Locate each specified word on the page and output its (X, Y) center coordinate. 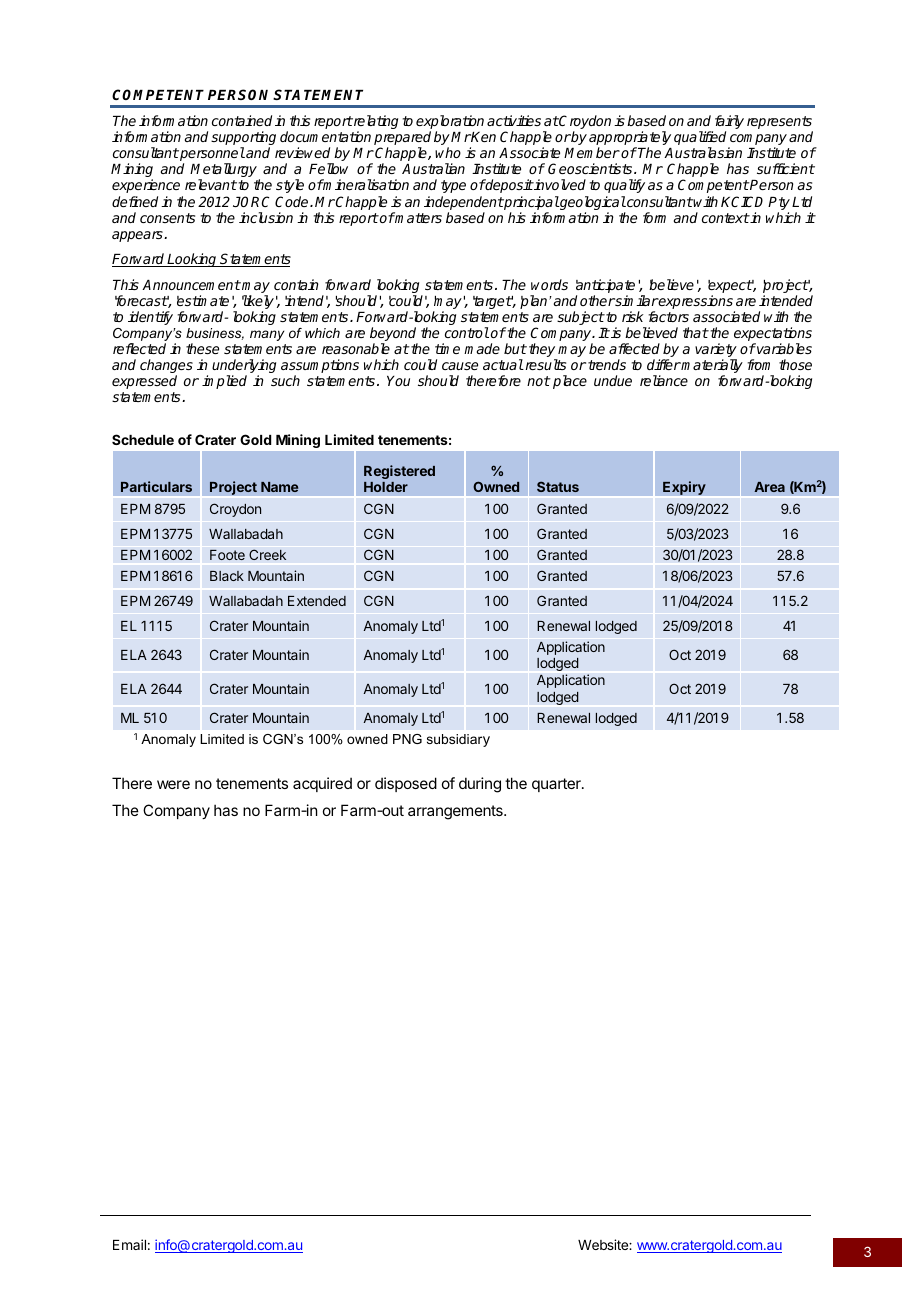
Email (129, 1244)
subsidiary (458, 740)
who (448, 152)
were (173, 784)
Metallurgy (223, 171)
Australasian (703, 152)
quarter (557, 785)
